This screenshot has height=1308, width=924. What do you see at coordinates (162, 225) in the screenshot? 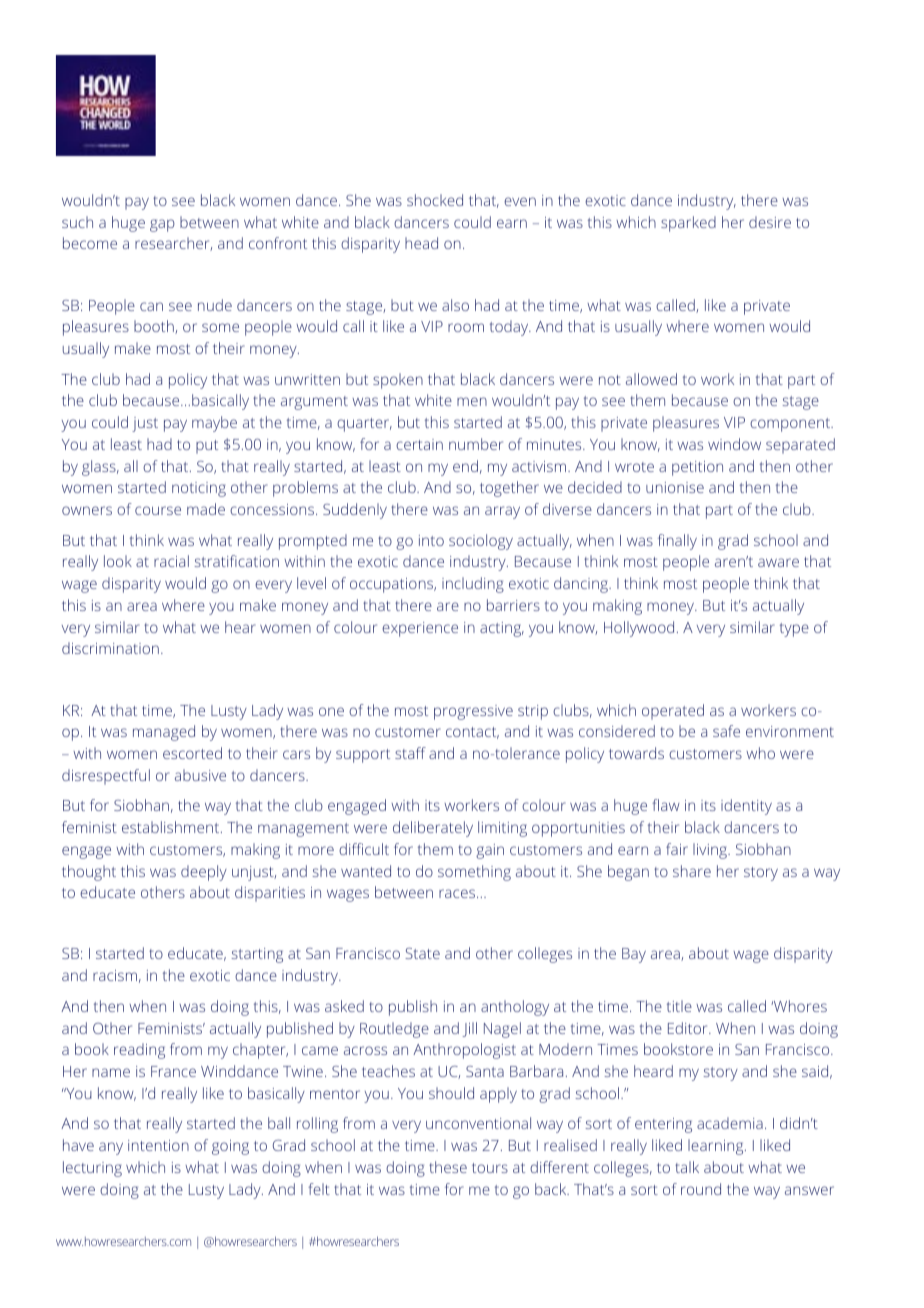
I see `gap` at bounding box center [162, 225].
